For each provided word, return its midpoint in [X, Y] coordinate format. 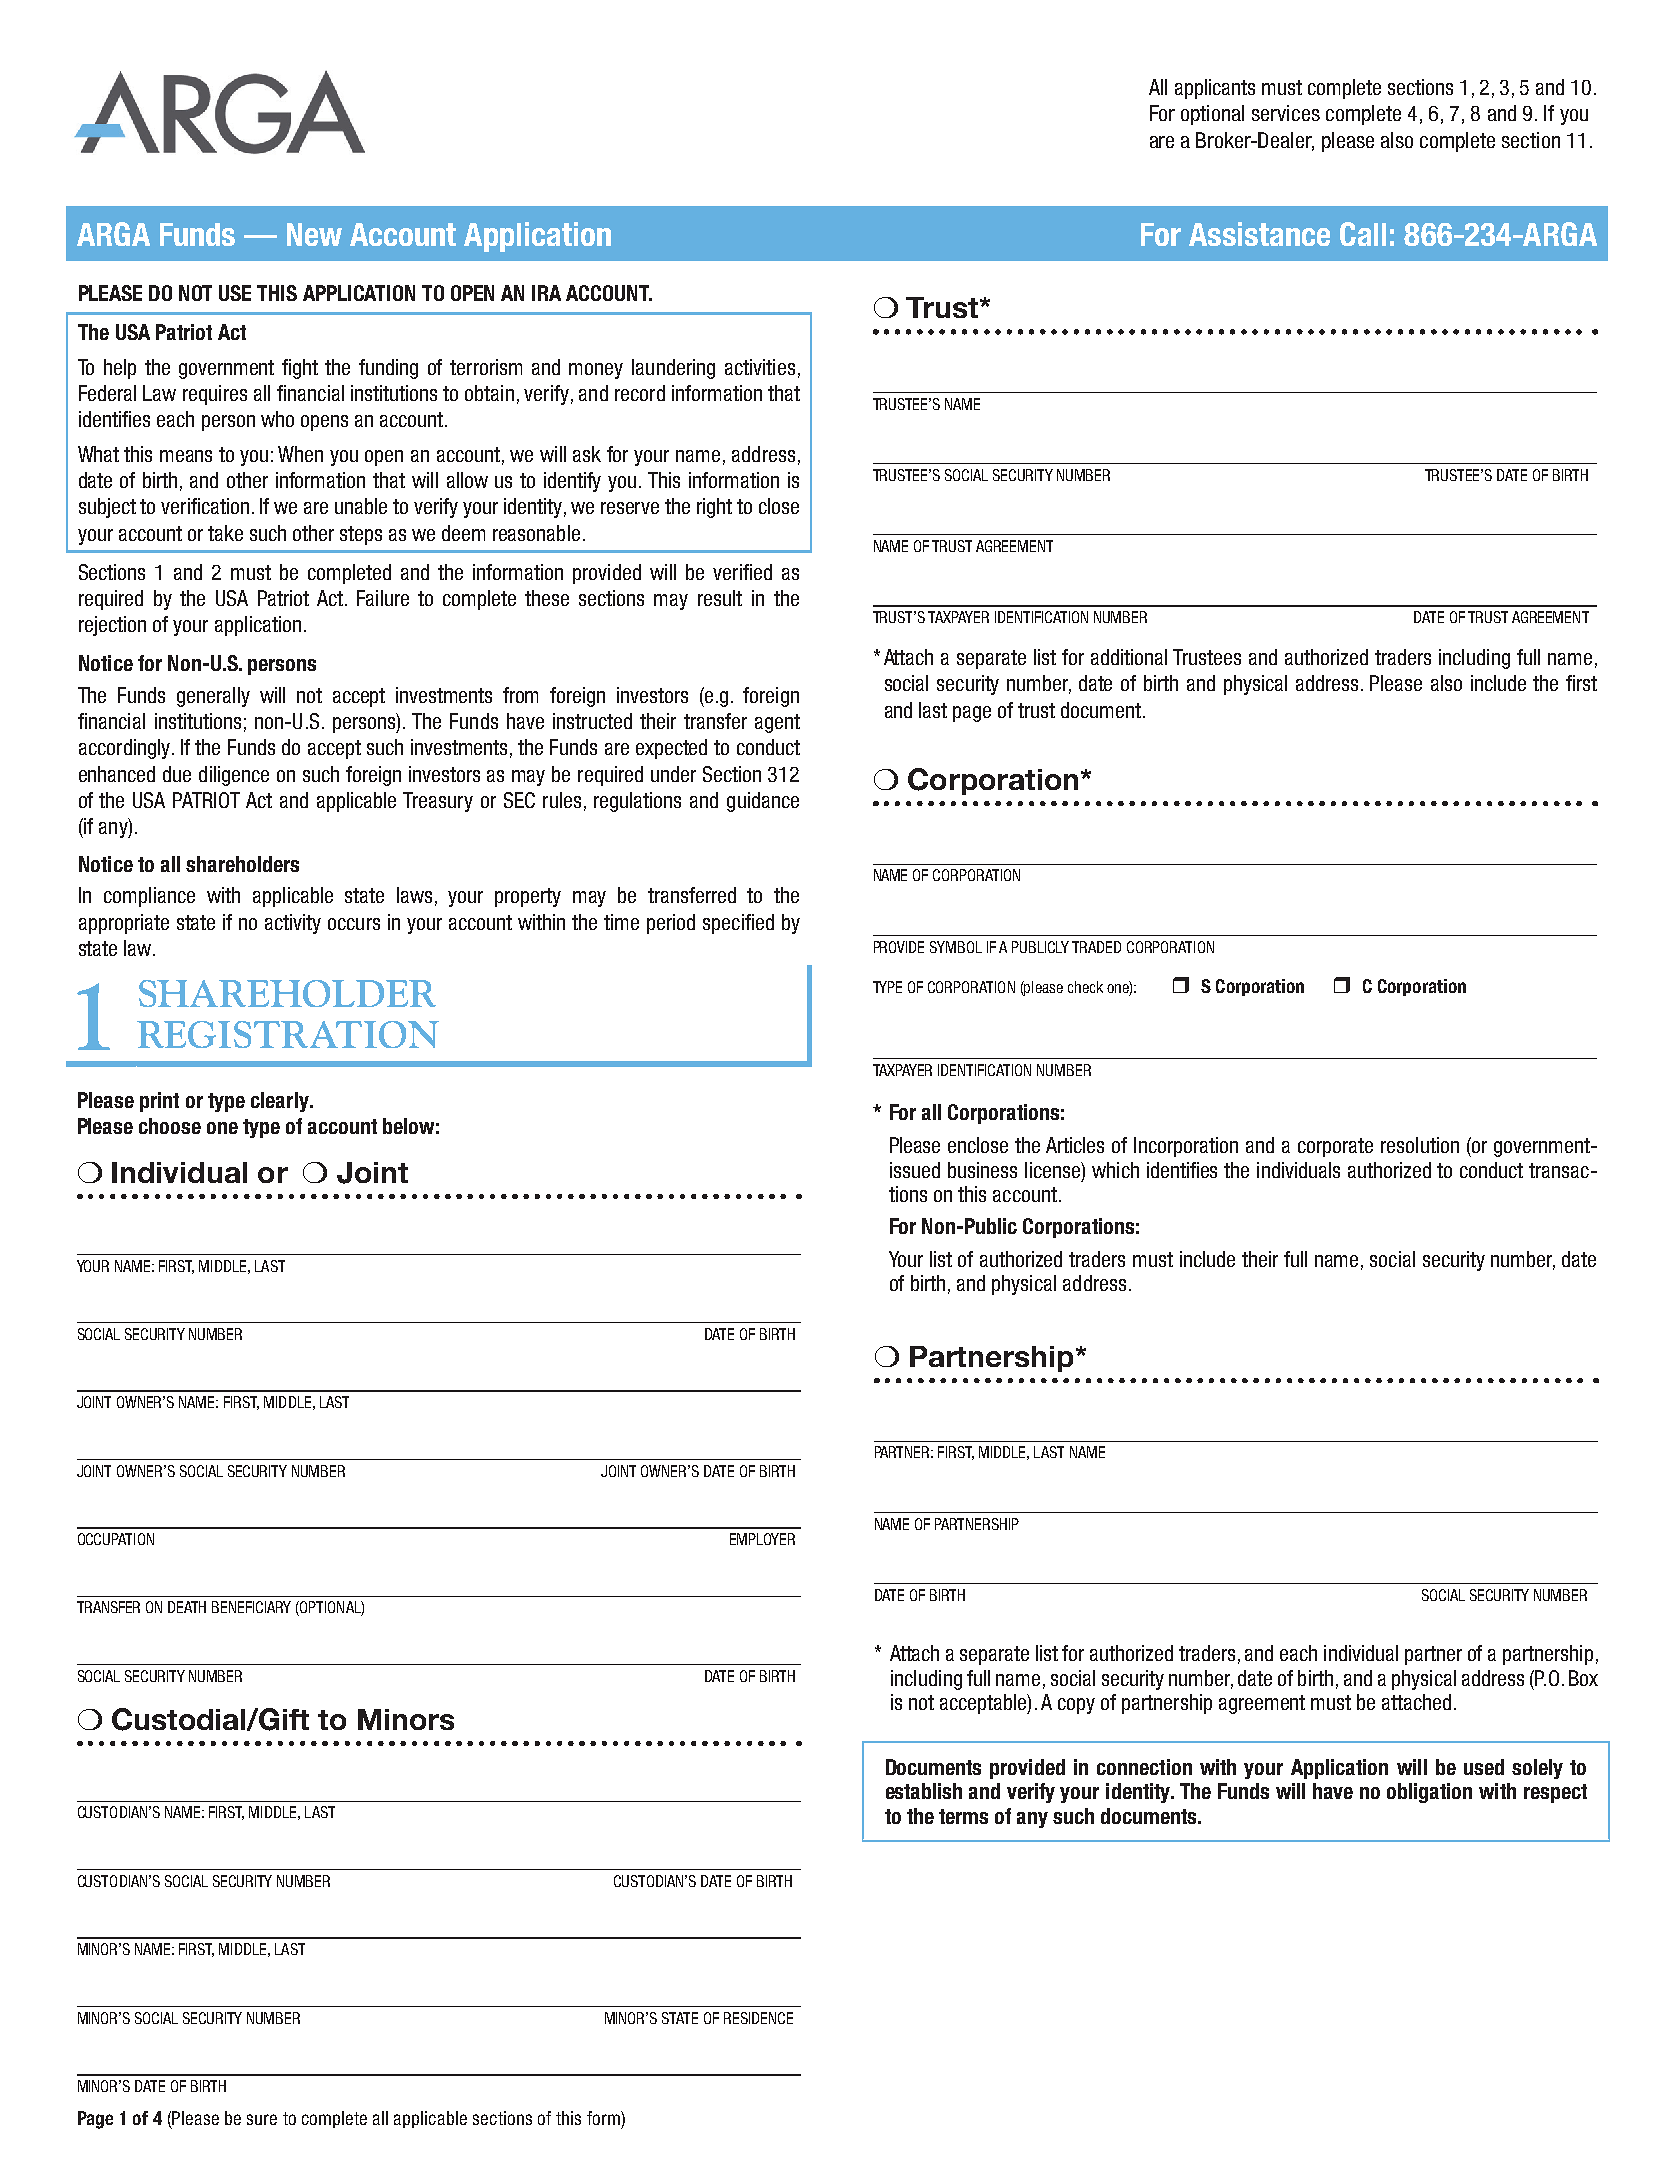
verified [742, 572]
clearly [281, 1102]
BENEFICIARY [251, 1607]
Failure [383, 598]
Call [1363, 234]
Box [1583, 1678]
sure [262, 2119]
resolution [1420, 1145]
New [314, 234]
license [1053, 1170]
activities [760, 367]
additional [1129, 657]
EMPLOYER [762, 1539]
